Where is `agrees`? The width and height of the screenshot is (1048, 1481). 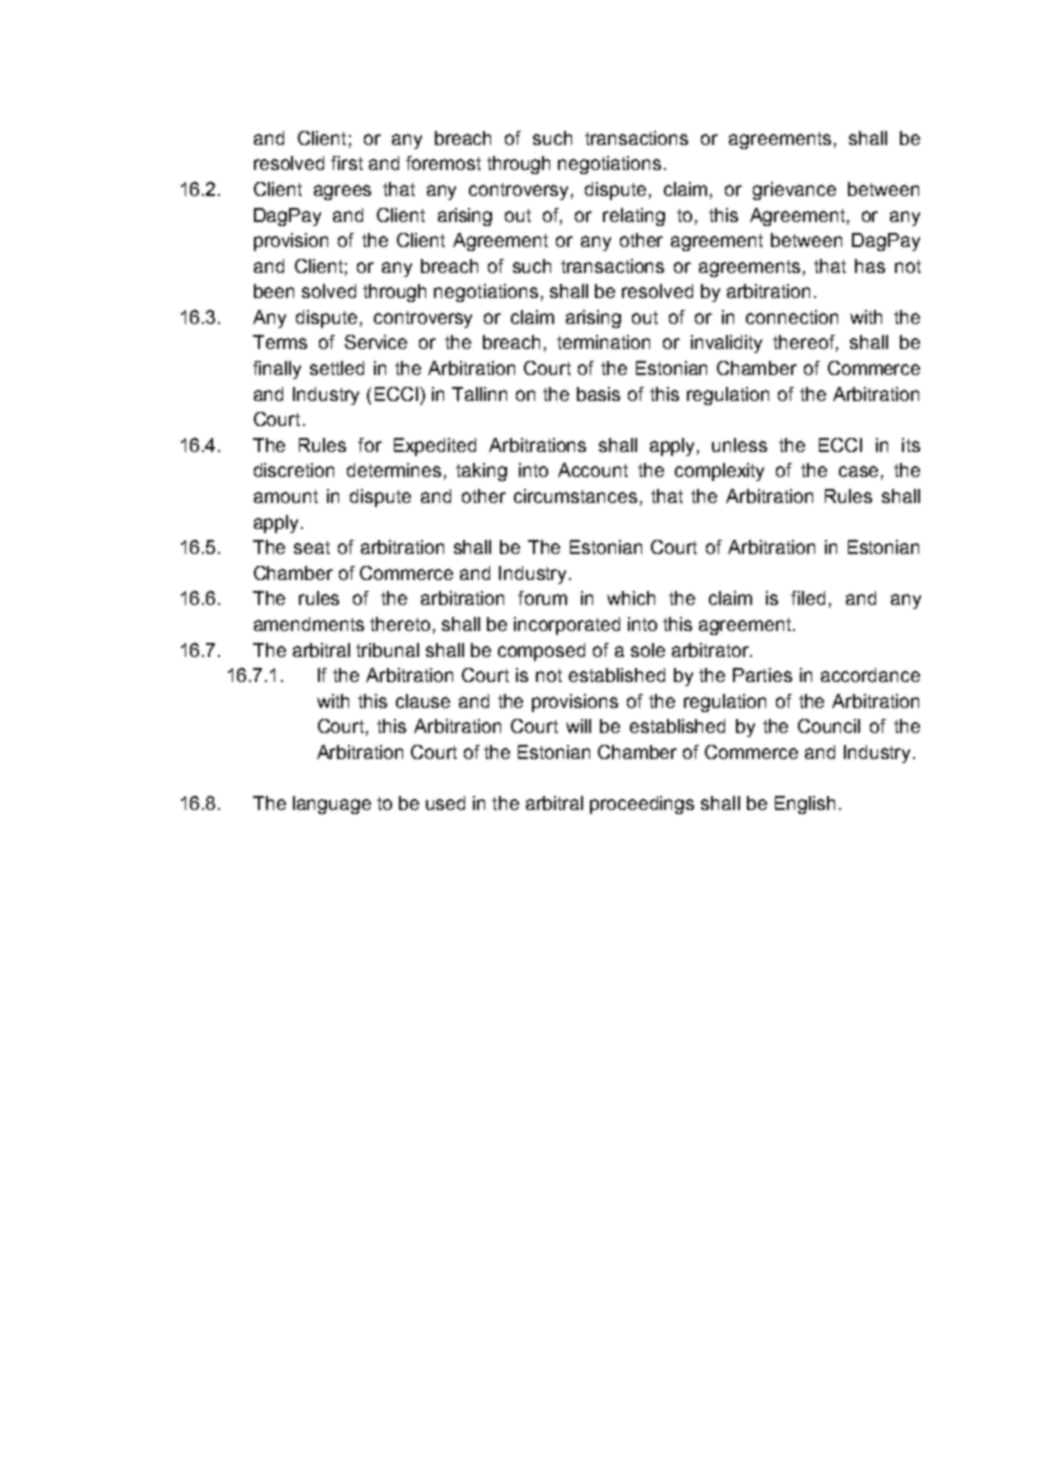
agrees is located at coordinates (342, 192).
